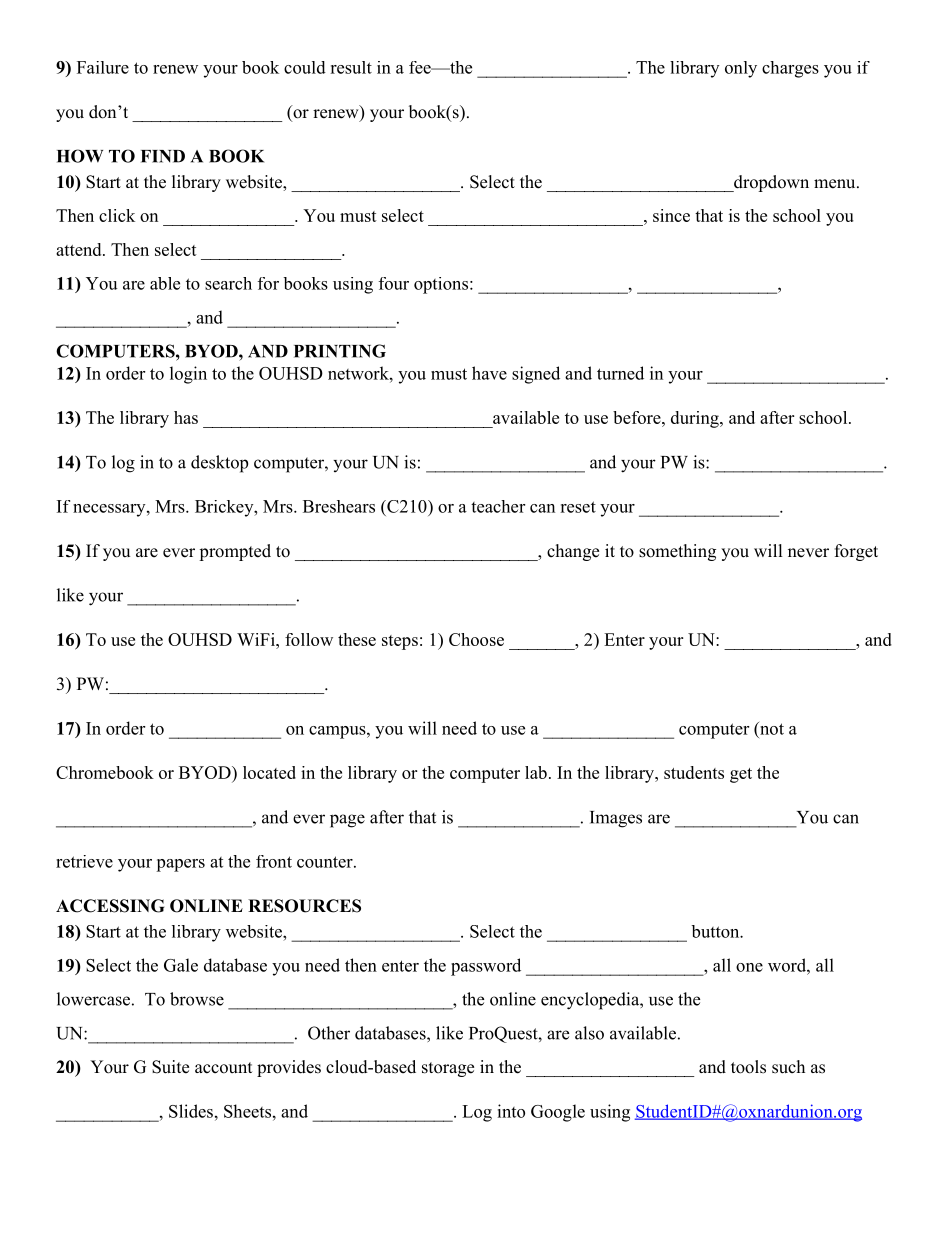 Image resolution: width=952 pixels, height=1233 pixels. Describe the element at coordinates (476, 639) in the image. I see `Choose` at that location.
